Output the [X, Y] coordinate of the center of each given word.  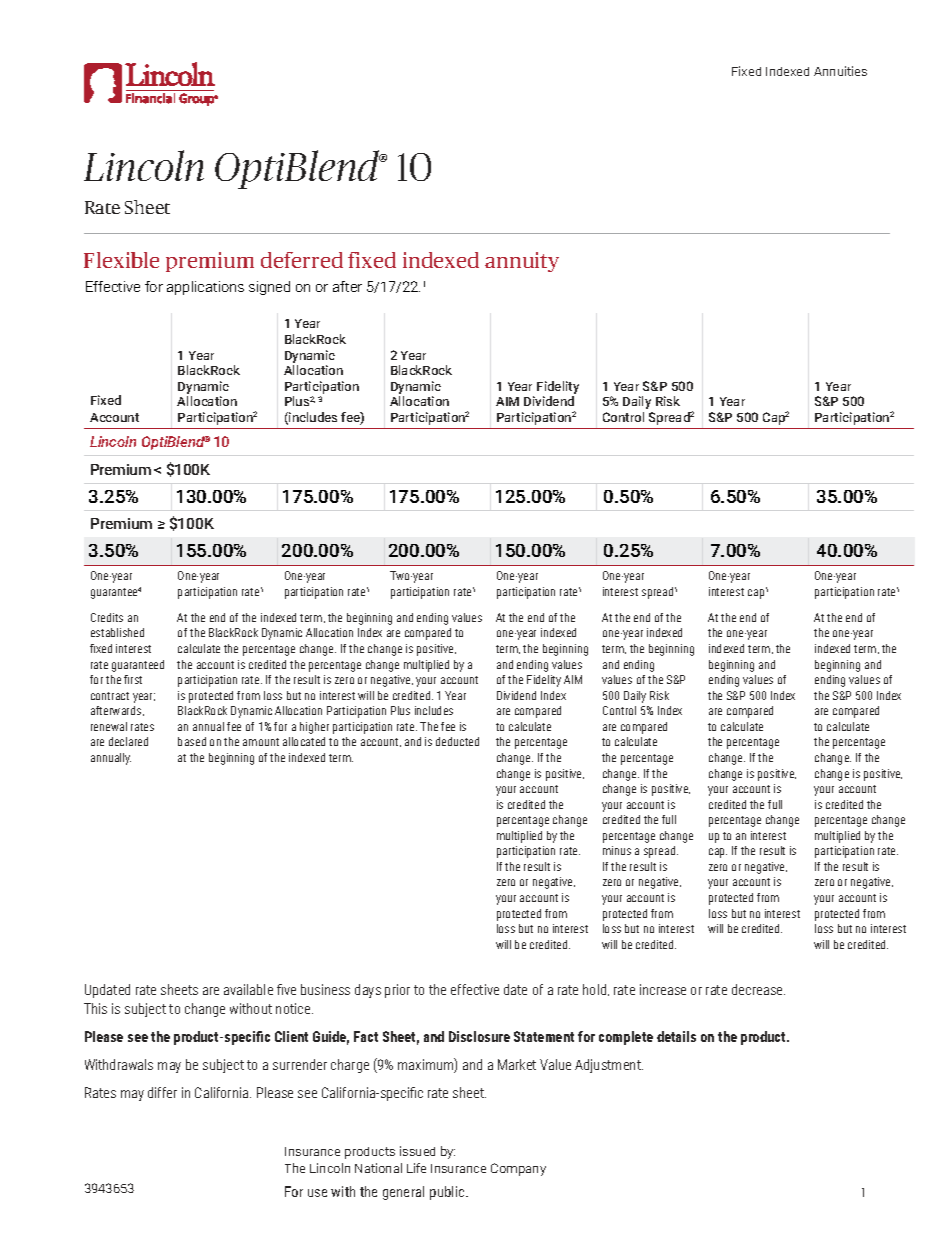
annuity [522, 262]
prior [397, 991]
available [248, 989]
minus [617, 850]
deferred [302, 260]
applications [205, 288]
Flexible [121, 260]
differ [162, 1092]
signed [269, 288]
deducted [457, 741]
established [117, 632]
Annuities [840, 71]
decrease [758, 989]
